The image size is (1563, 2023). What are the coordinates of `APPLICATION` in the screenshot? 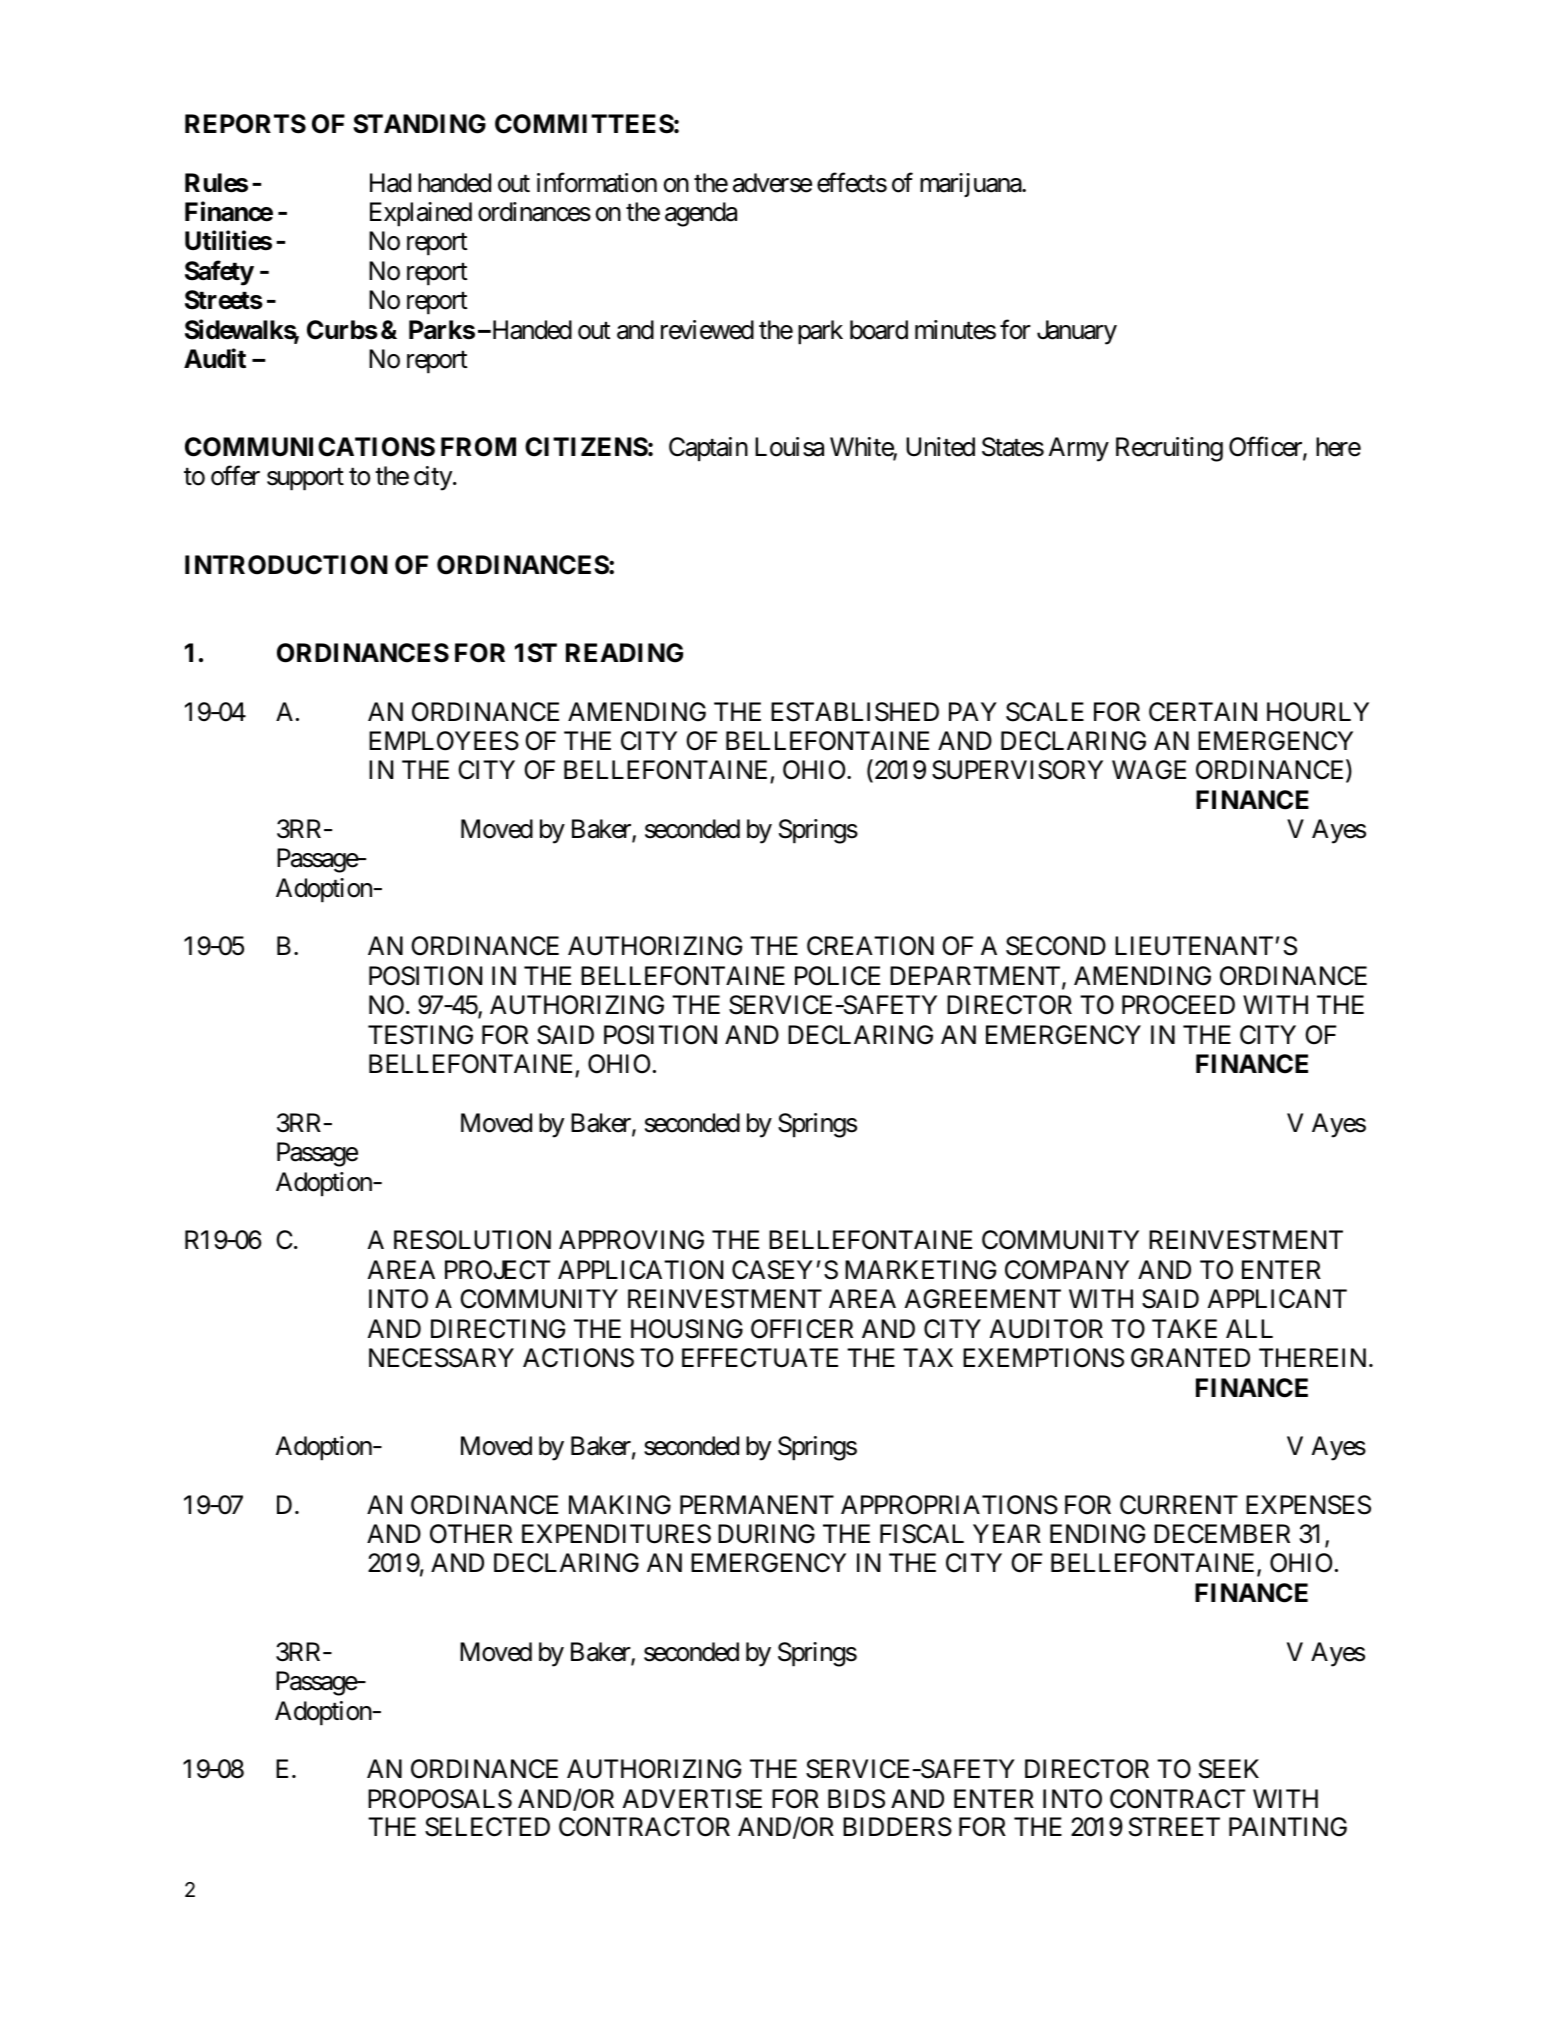 It's located at (640, 1270).
